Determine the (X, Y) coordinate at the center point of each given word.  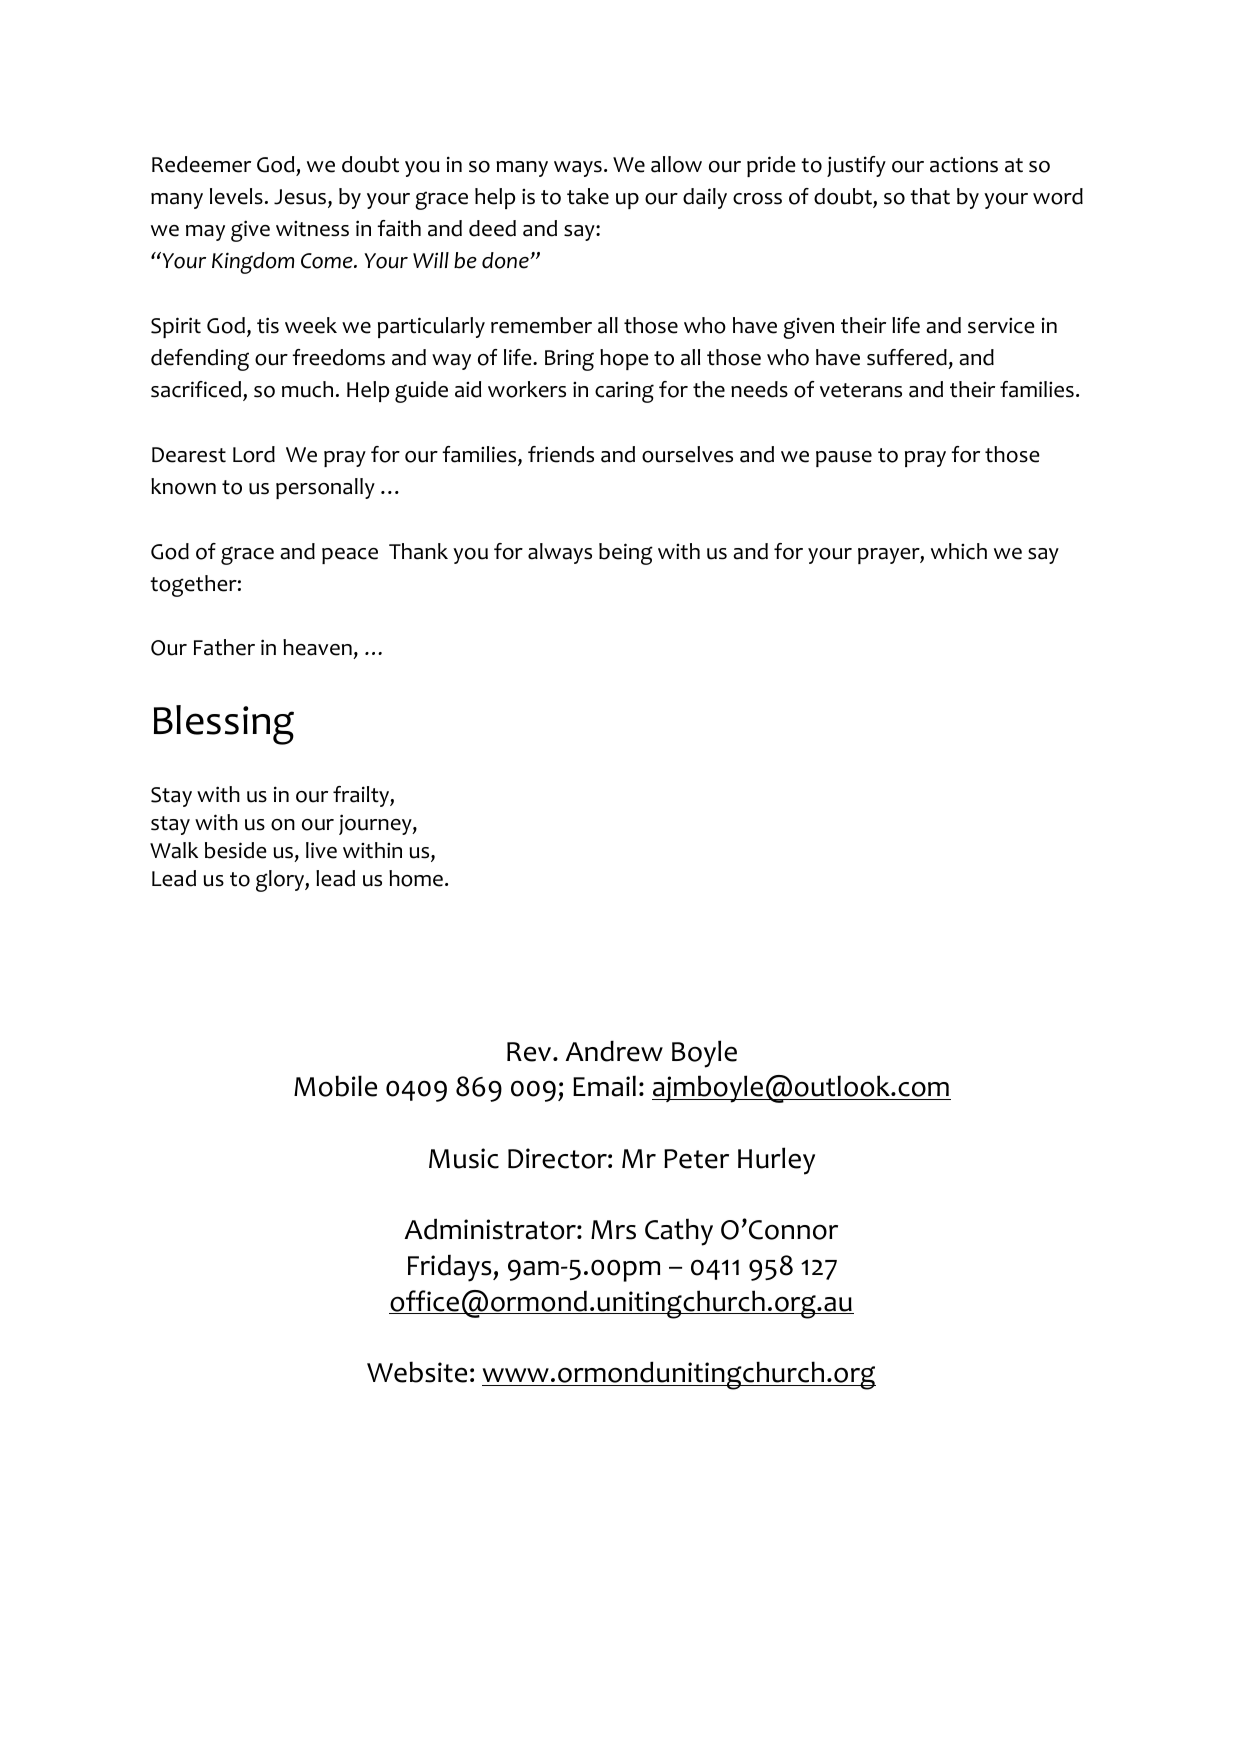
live (321, 850)
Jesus (301, 198)
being (626, 554)
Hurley (776, 1161)
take (588, 196)
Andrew (614, 1051)
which (959, 551)
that (930, 196)
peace (350, 556)
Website (417, 1372)
